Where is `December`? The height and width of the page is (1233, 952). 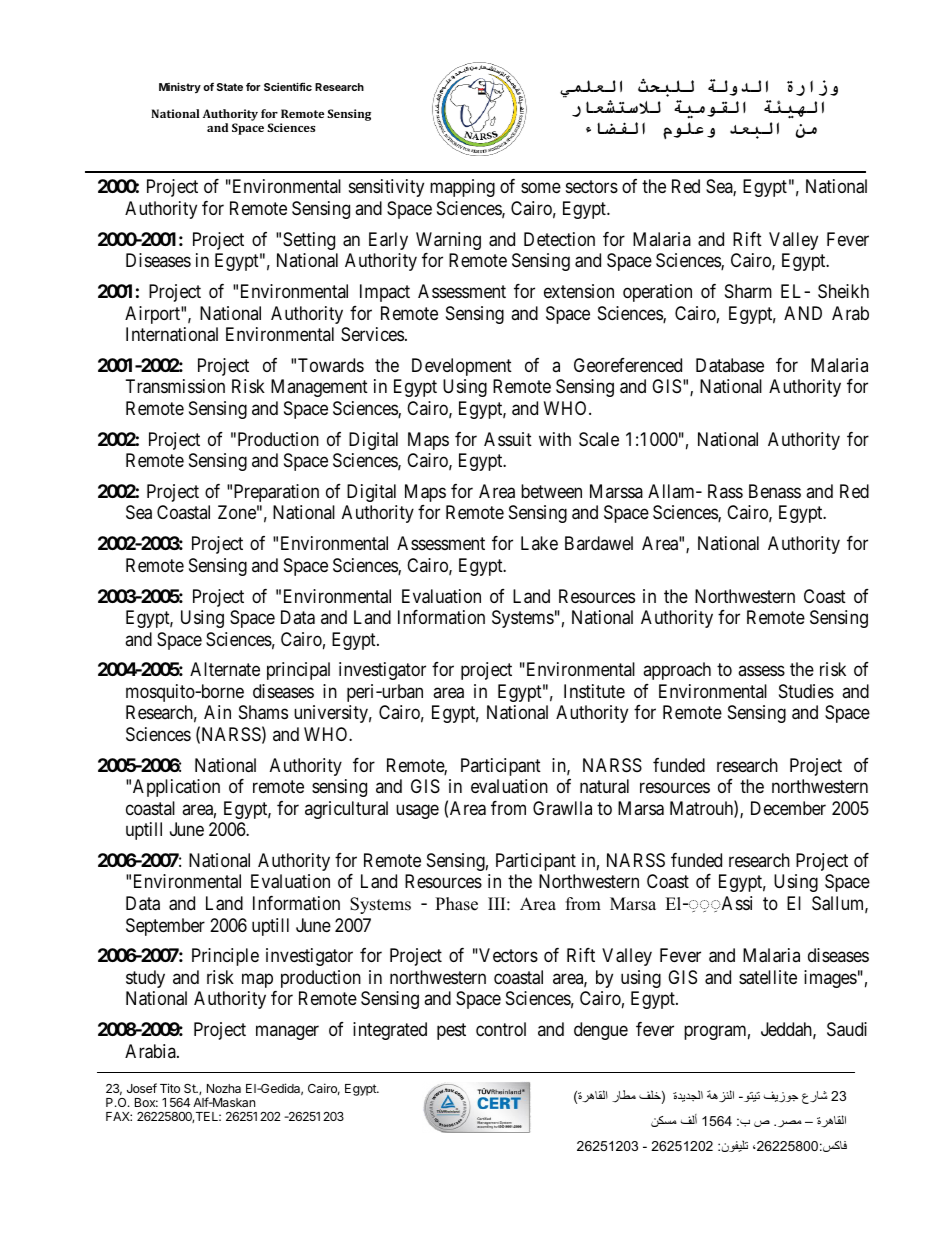
December is located at coordinates (788, 808).
